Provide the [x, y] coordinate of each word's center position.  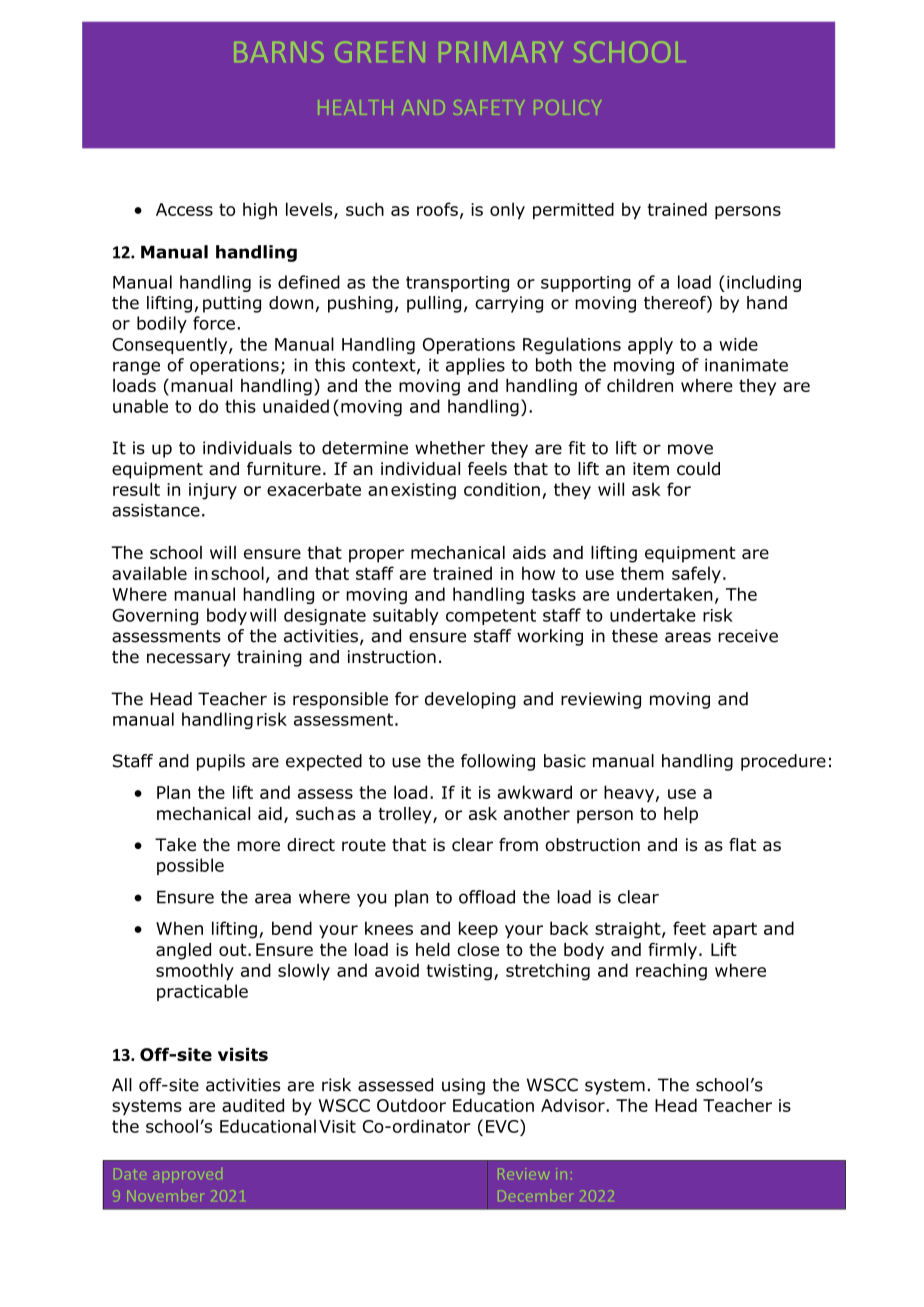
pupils [221, 762]
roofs [437, 209]
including [764, 283]
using [463, 1086]
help [681, 815]
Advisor [574, 1105]
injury [213, 491]
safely [696, 575]
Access [184, 209]
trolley [406, 815]
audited [253, 1105]
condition [502, 489]
